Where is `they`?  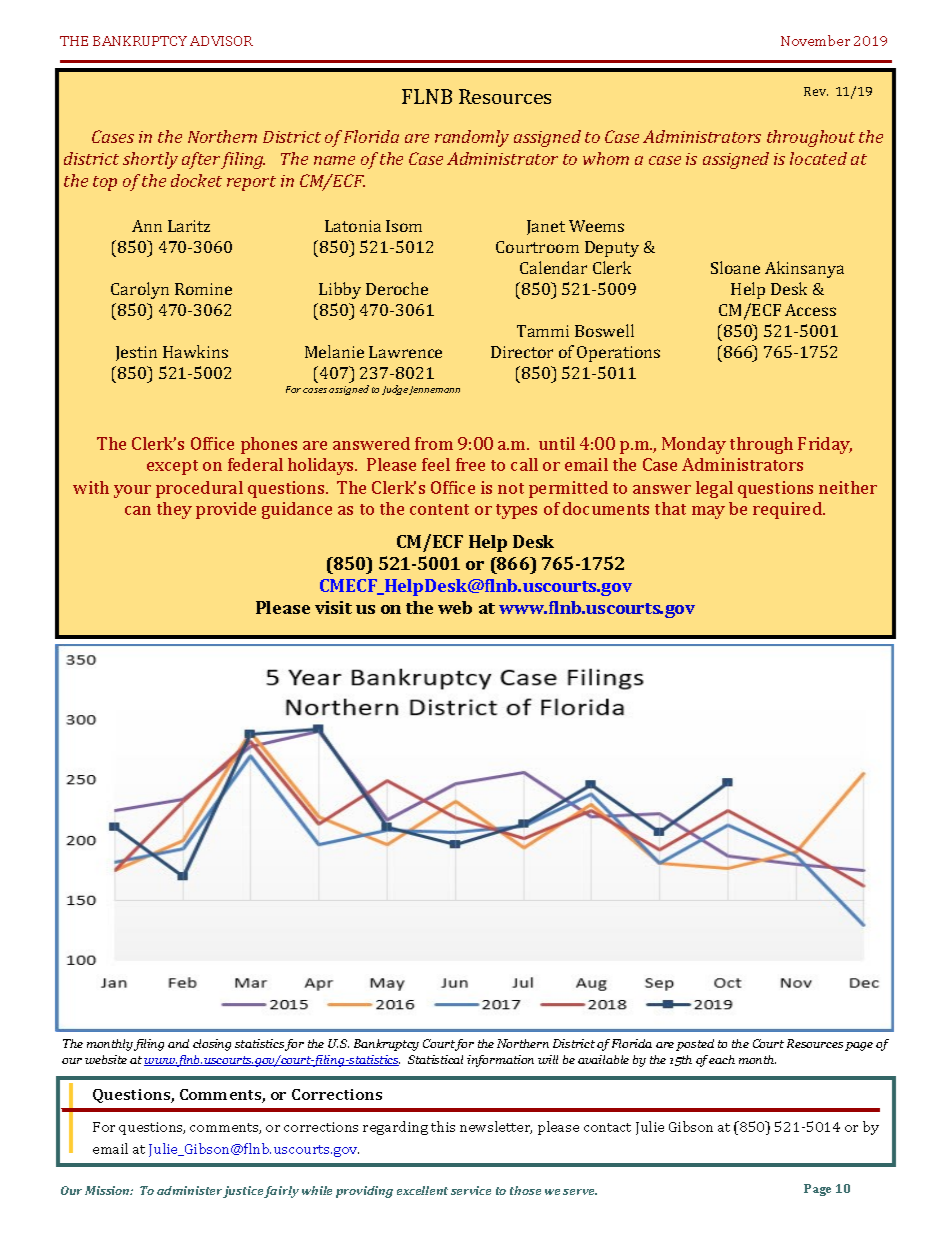
they is located at coordinates (174, 510).
